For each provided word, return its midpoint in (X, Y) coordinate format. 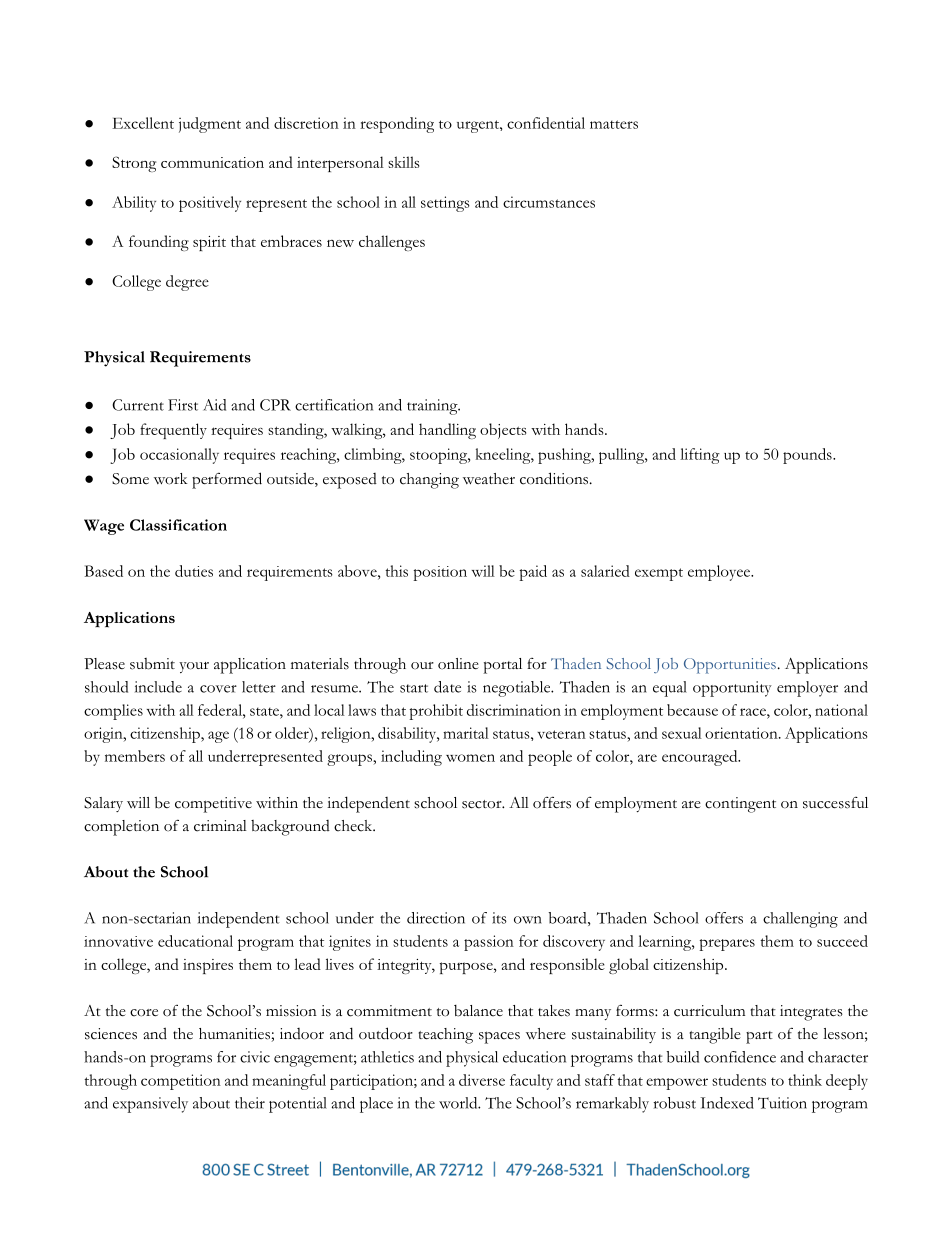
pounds (808, 456)
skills (403, 162)
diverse (482, 1080)
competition (181, 1082)
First (183, 405)
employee (720, 573)
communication (212, 162)
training (433, 407)
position (440, 573)
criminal (220, 826)
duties (194, 571)
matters (614, 124)
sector (483, 804)
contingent (740, 805)
